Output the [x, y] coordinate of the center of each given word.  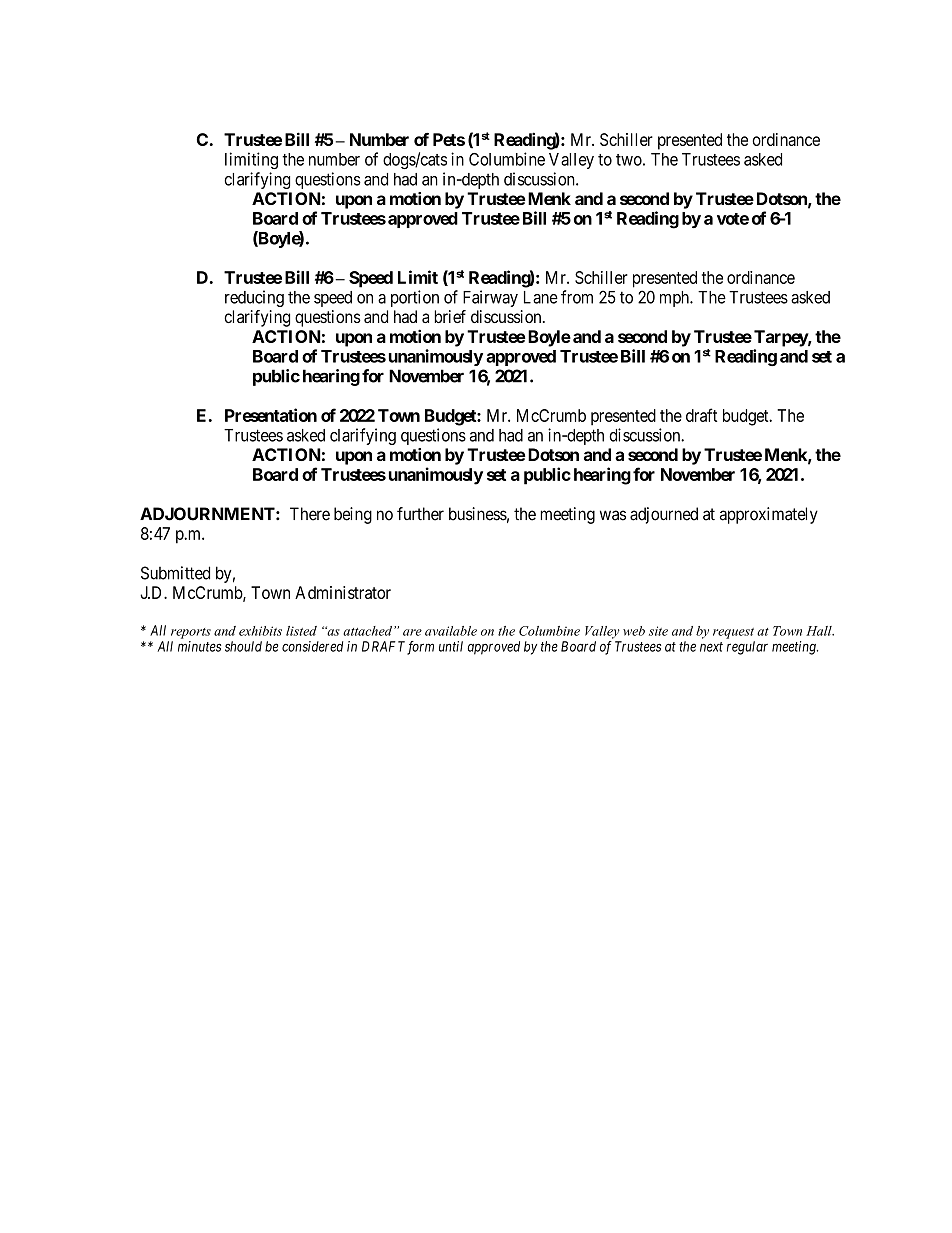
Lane [541, 297]
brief [450, 316]
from [577, 297]
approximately [769, 515]
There [310, 514]
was [613, 515]
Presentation [271, 415]
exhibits [260, 631]
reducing [254, 298]
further [420, 514]
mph [675, 299]
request [733, 633]
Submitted [175, 573]
